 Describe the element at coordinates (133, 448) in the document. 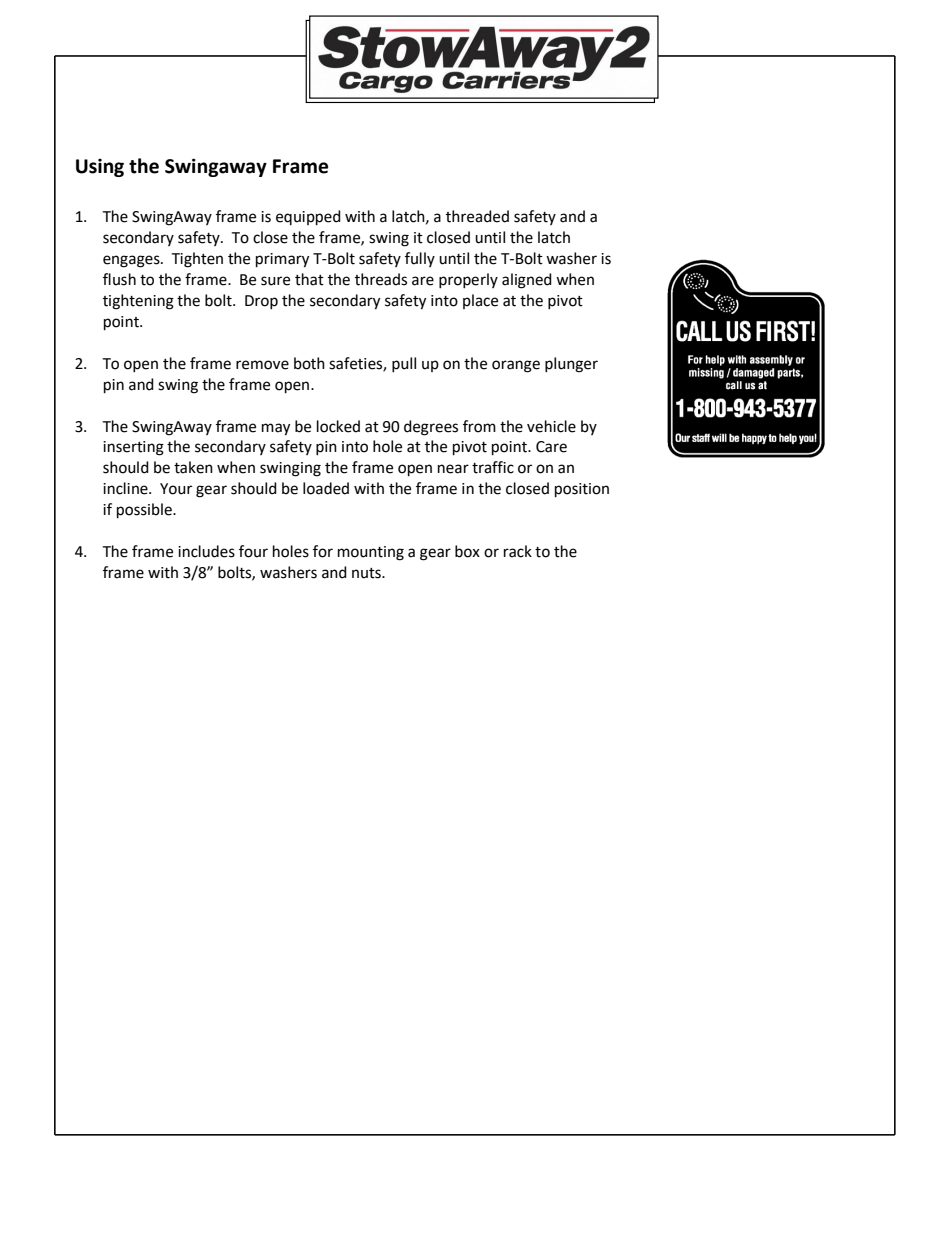

I see `inserting` at that location.
